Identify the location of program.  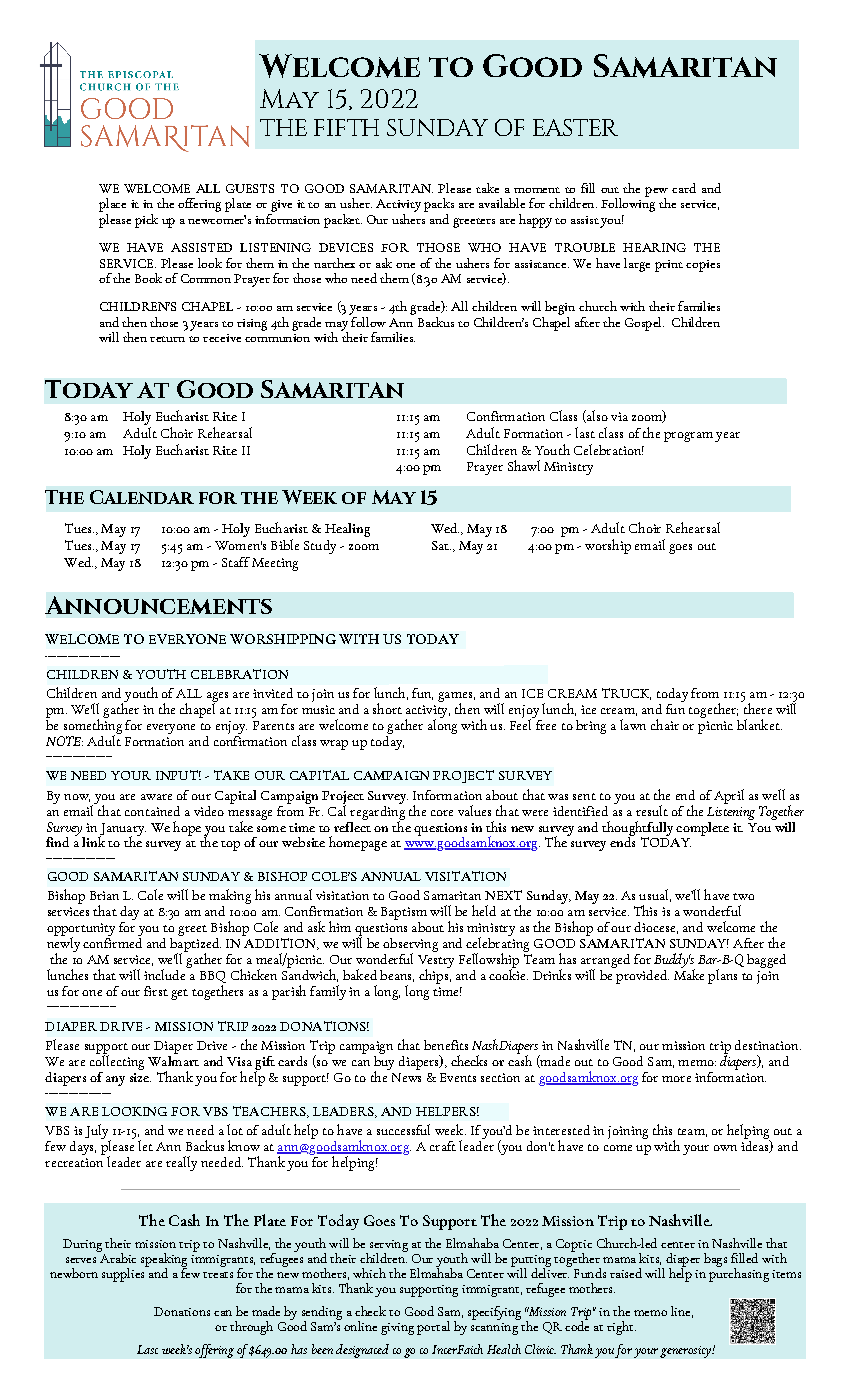
(688, 437).
